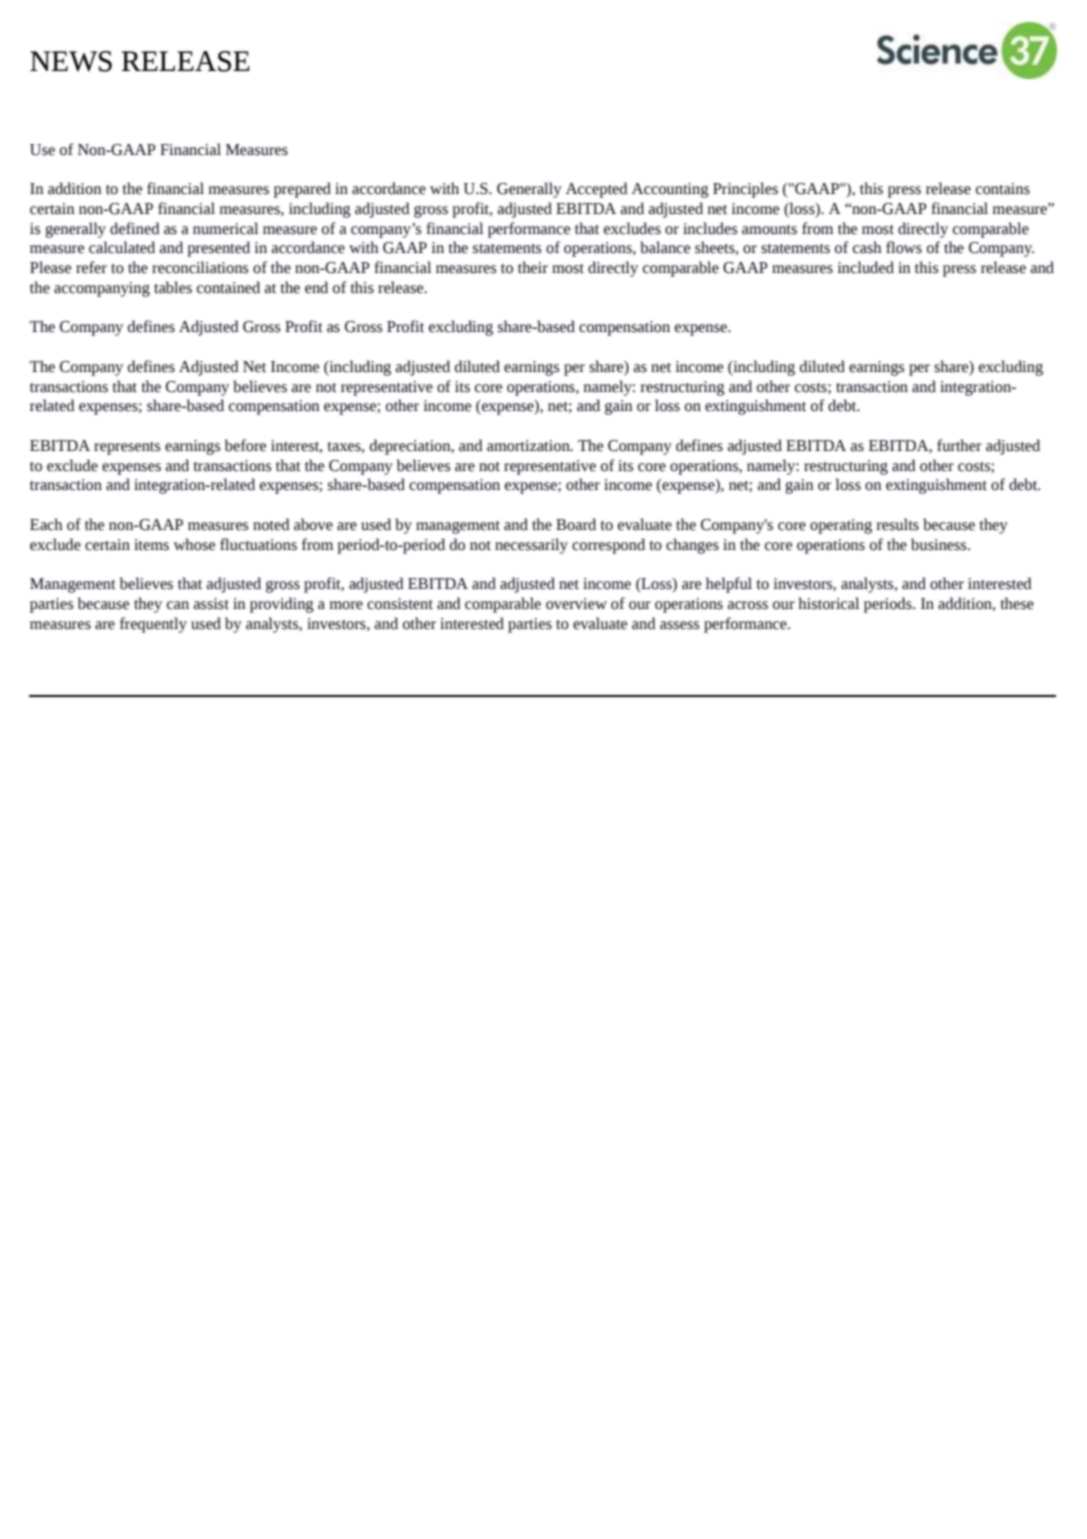 This screenshot has height=1539, width=1087. I want to click on contains, so click(1003, 189).
